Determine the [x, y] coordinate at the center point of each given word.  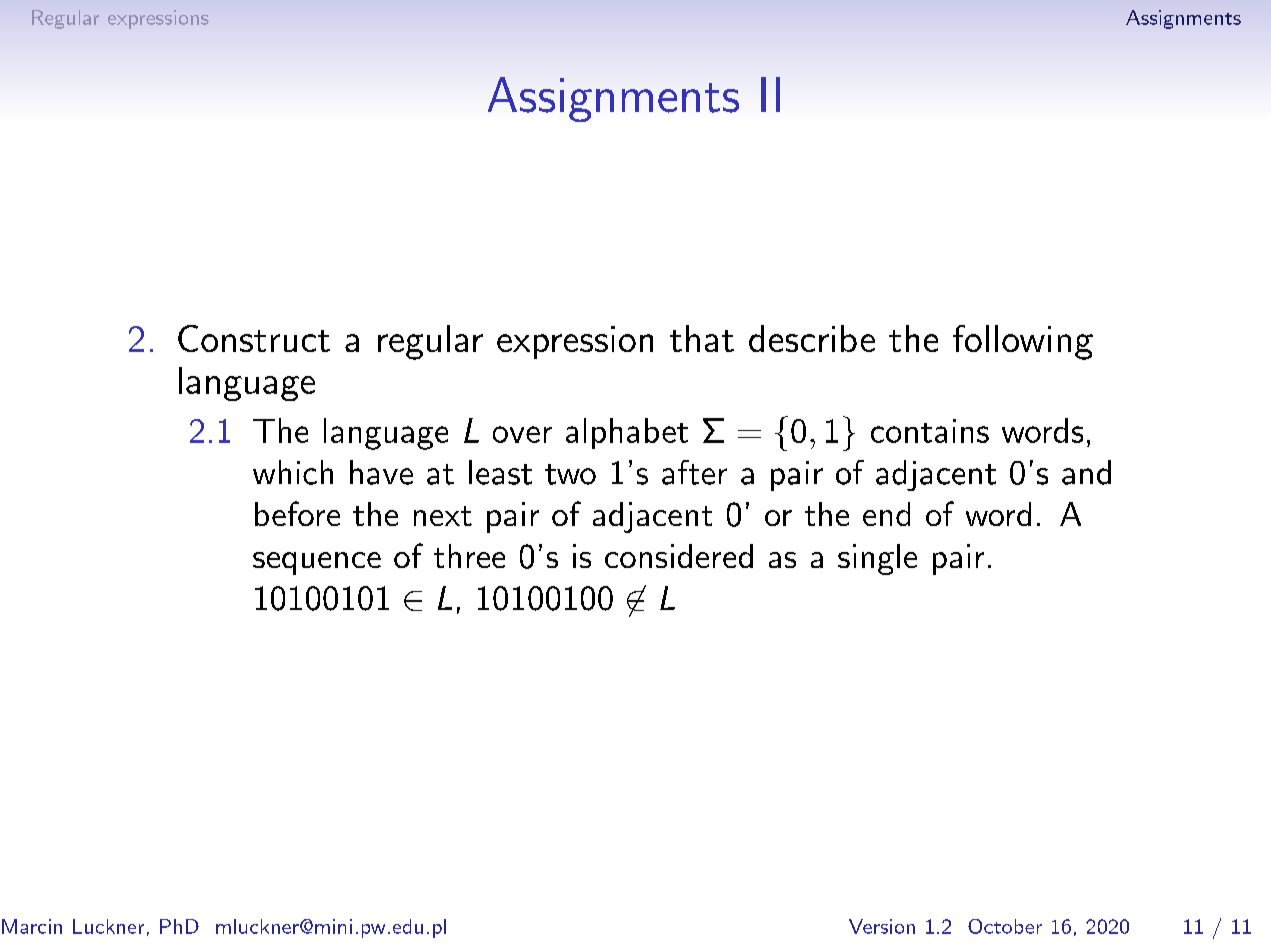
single [877, 559]
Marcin [32, 926]
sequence [317, 563]
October [1005, 926]
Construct [254, 338]
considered [679, 556]
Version [882, 926]
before [297, 513]
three [469, 556]
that [702, 338]
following [1023, 342]
